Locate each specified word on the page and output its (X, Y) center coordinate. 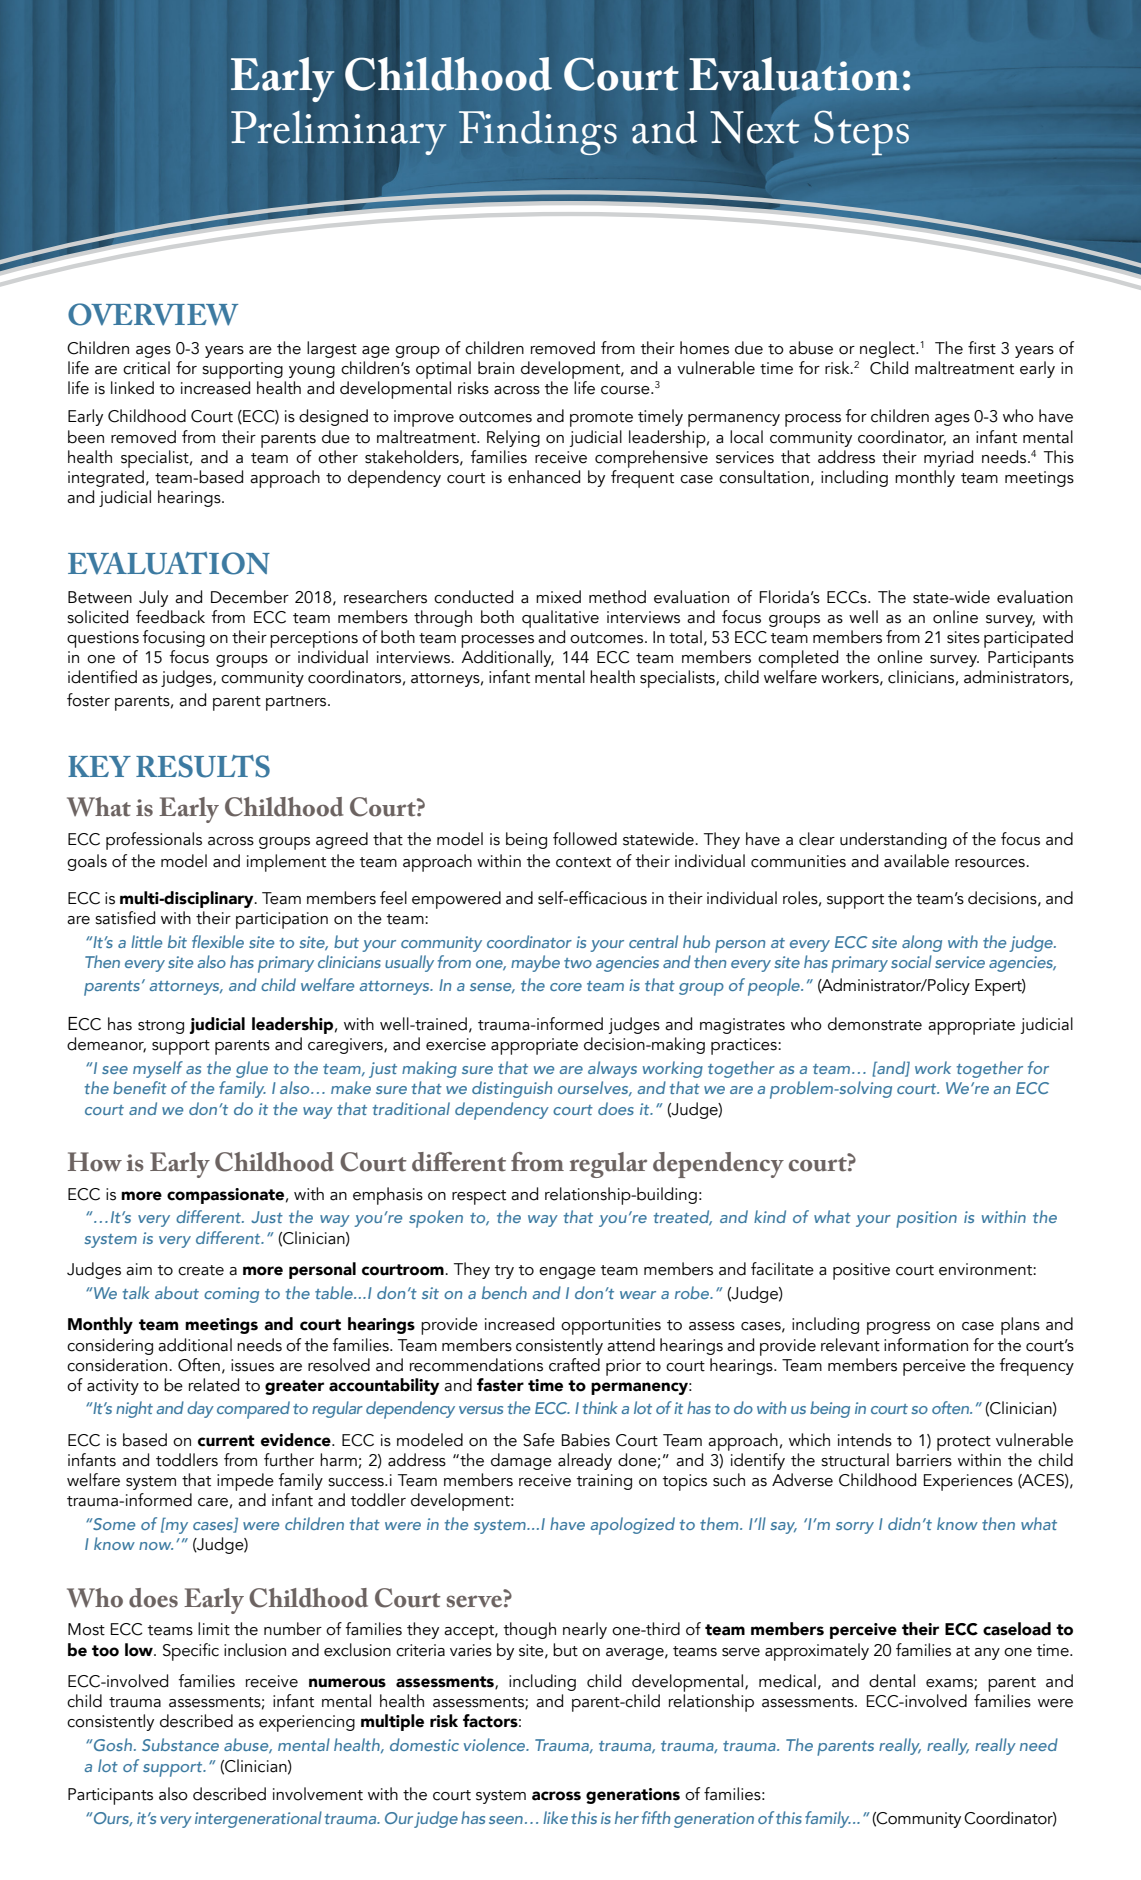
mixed (558, 597)
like (555, 1817)
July (153, 598)
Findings (538, 133)
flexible (218, 941)
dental (892, 1681)
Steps (861, 132)
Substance (180, 1744)
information (926, 1345)
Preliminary (339, 133)
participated (1028, 639)
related (214, 1385)
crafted (574, 1365)
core (566, 987)
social (911, 961)
